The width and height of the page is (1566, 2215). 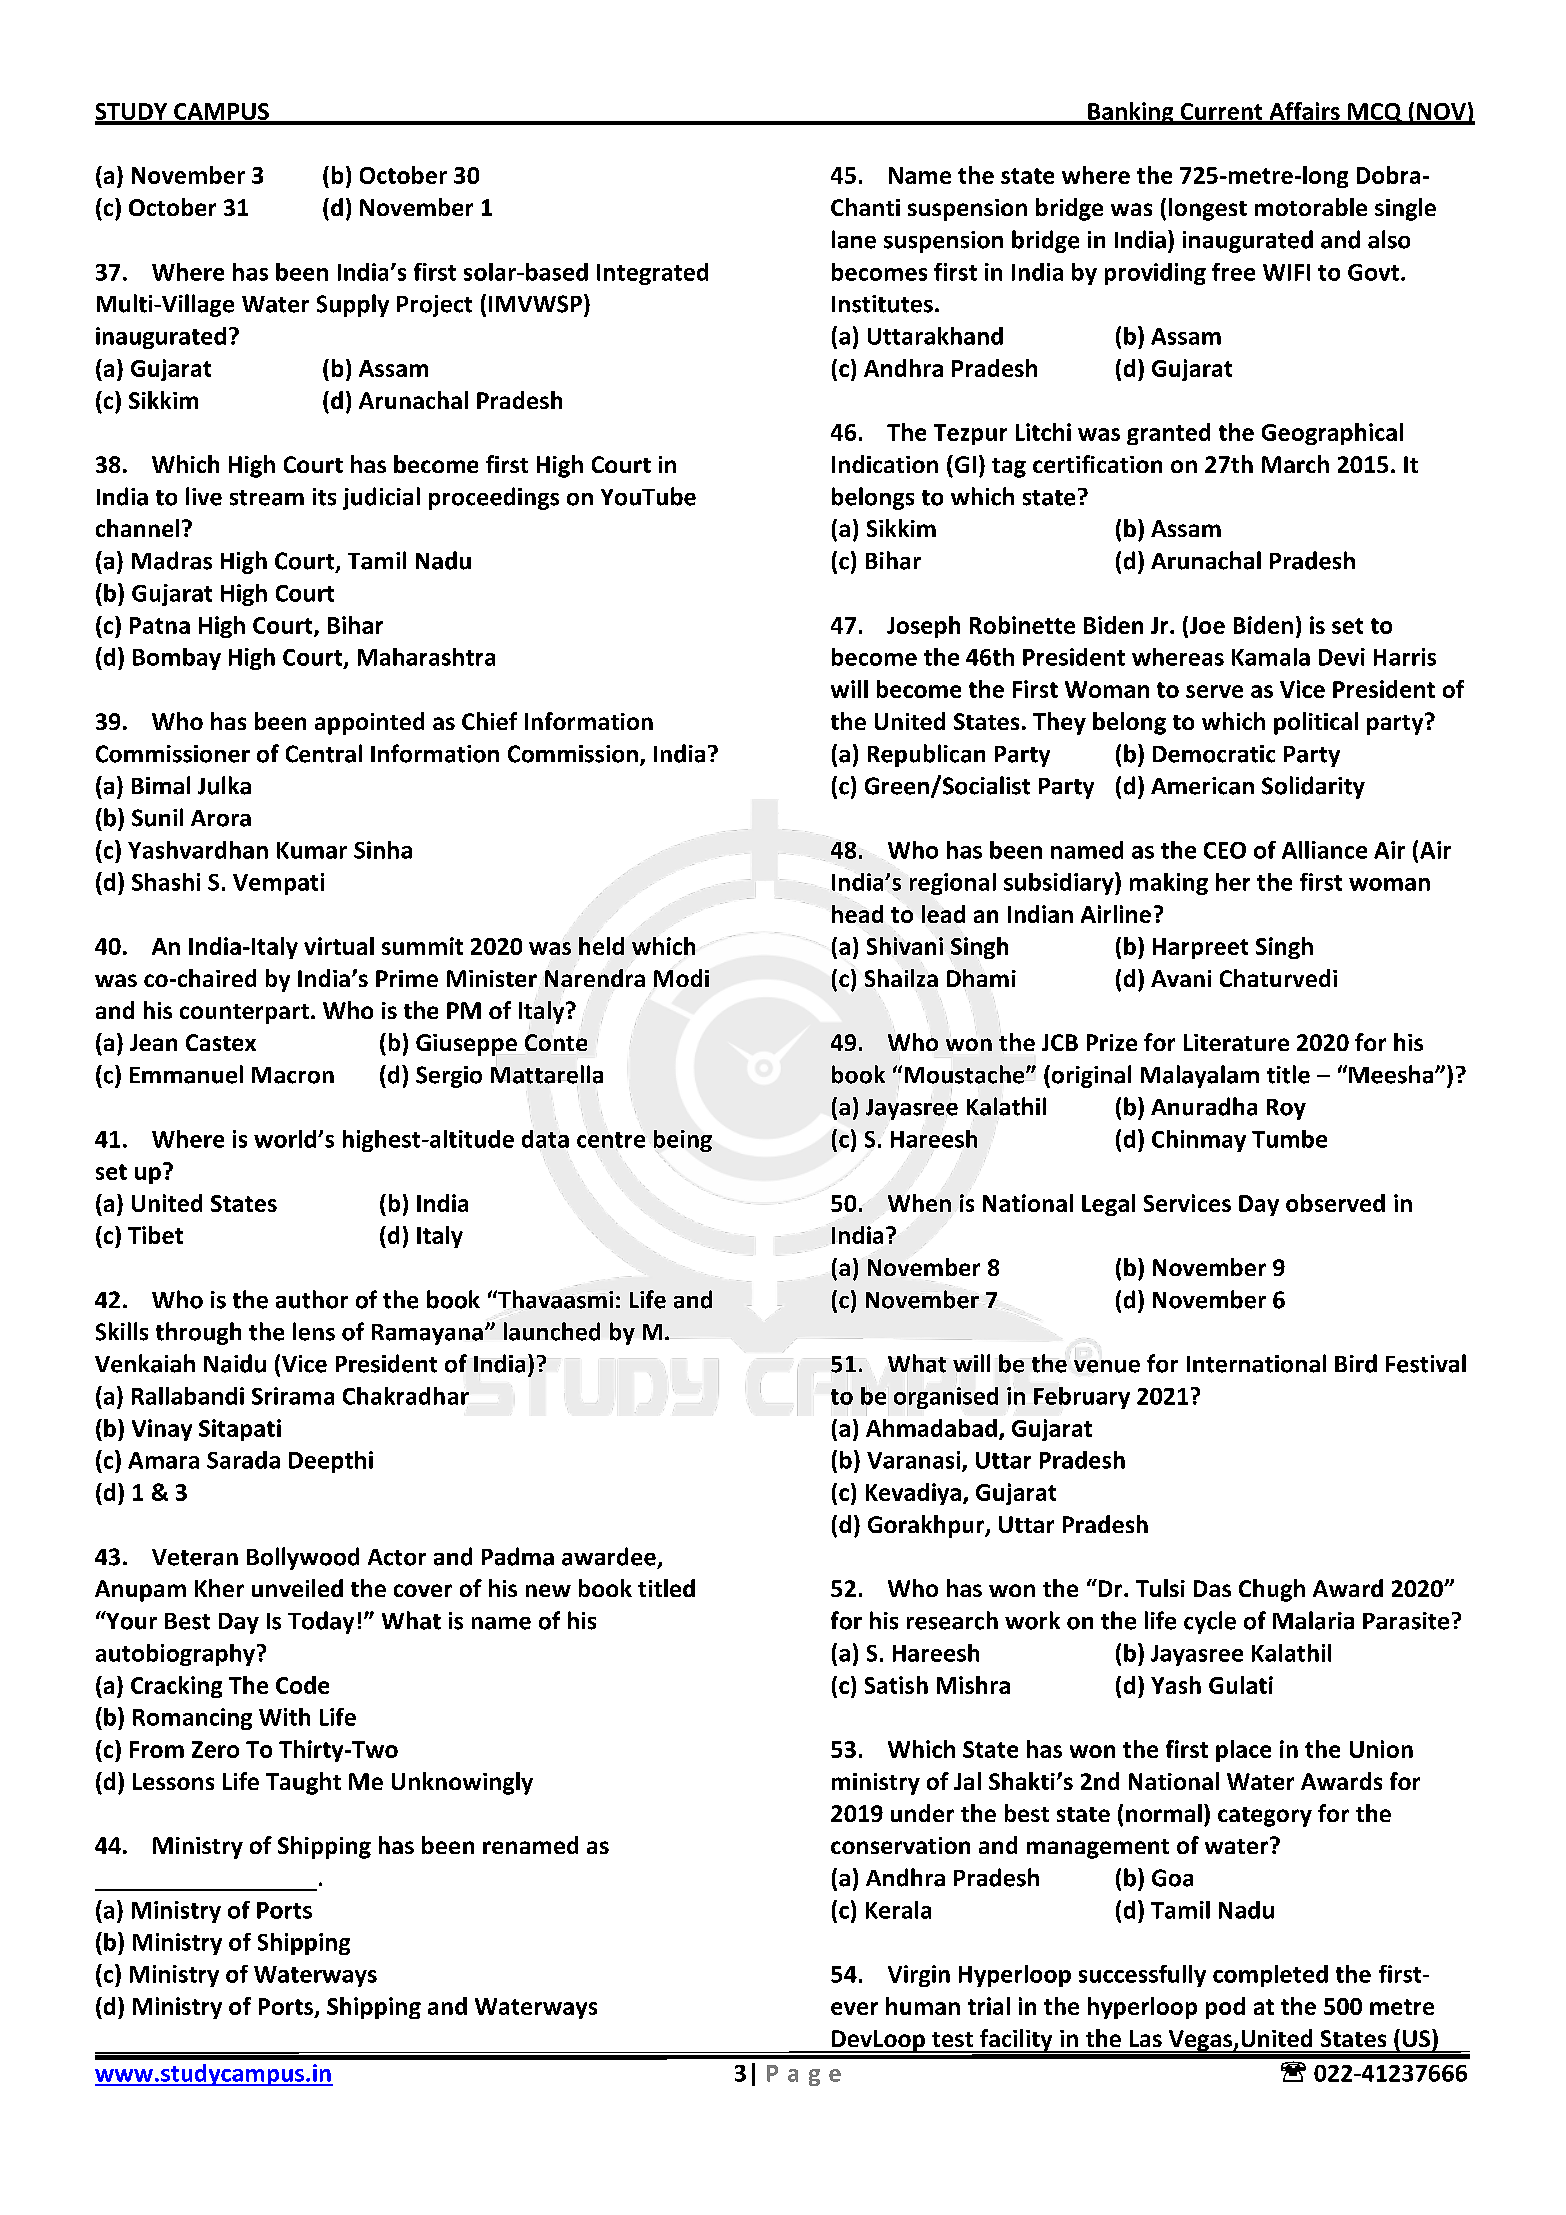 I want to click on completed, so click(x=1270, y=1976).
